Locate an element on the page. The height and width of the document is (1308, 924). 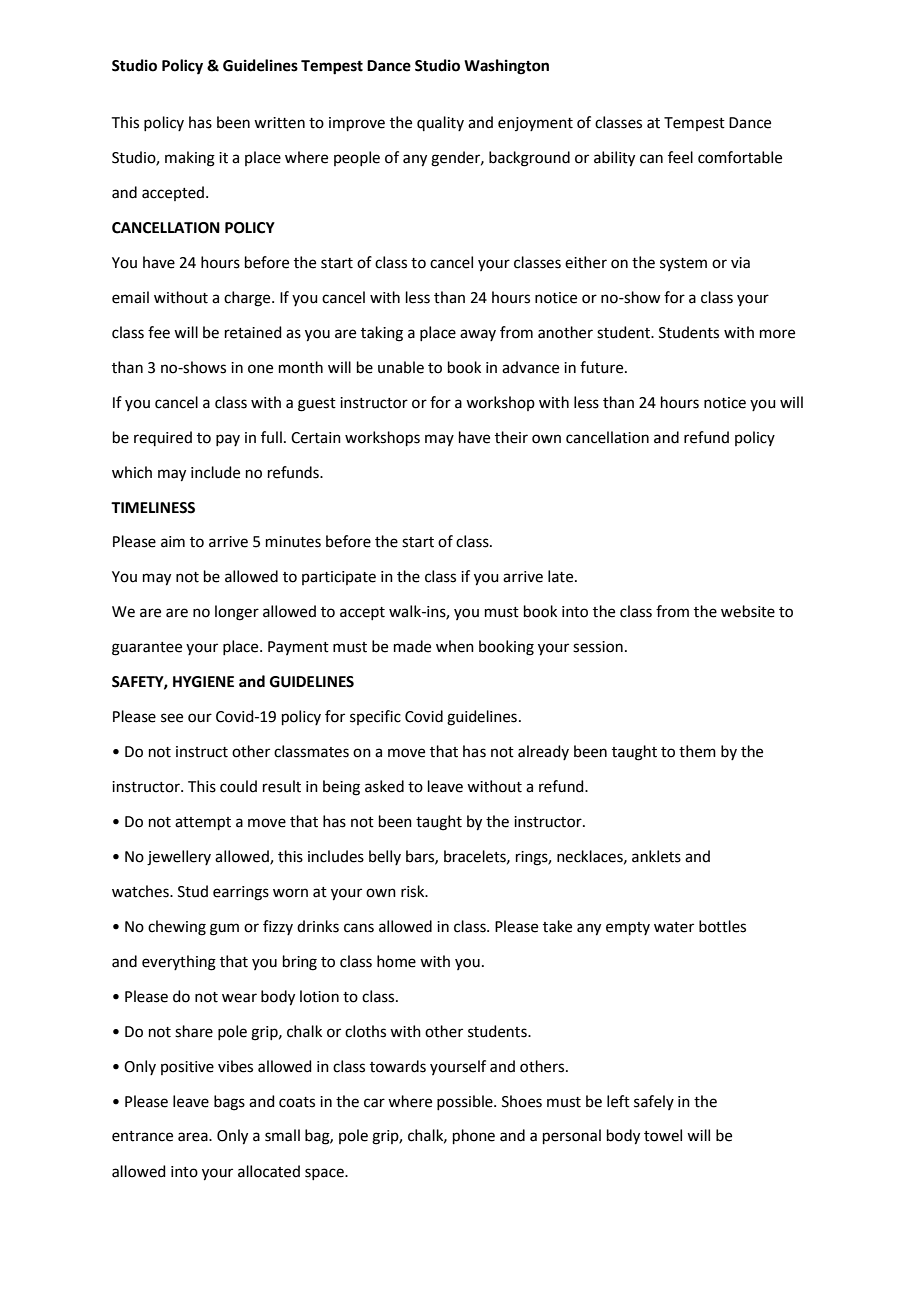
phone is located at coordinates (474, 1136).
